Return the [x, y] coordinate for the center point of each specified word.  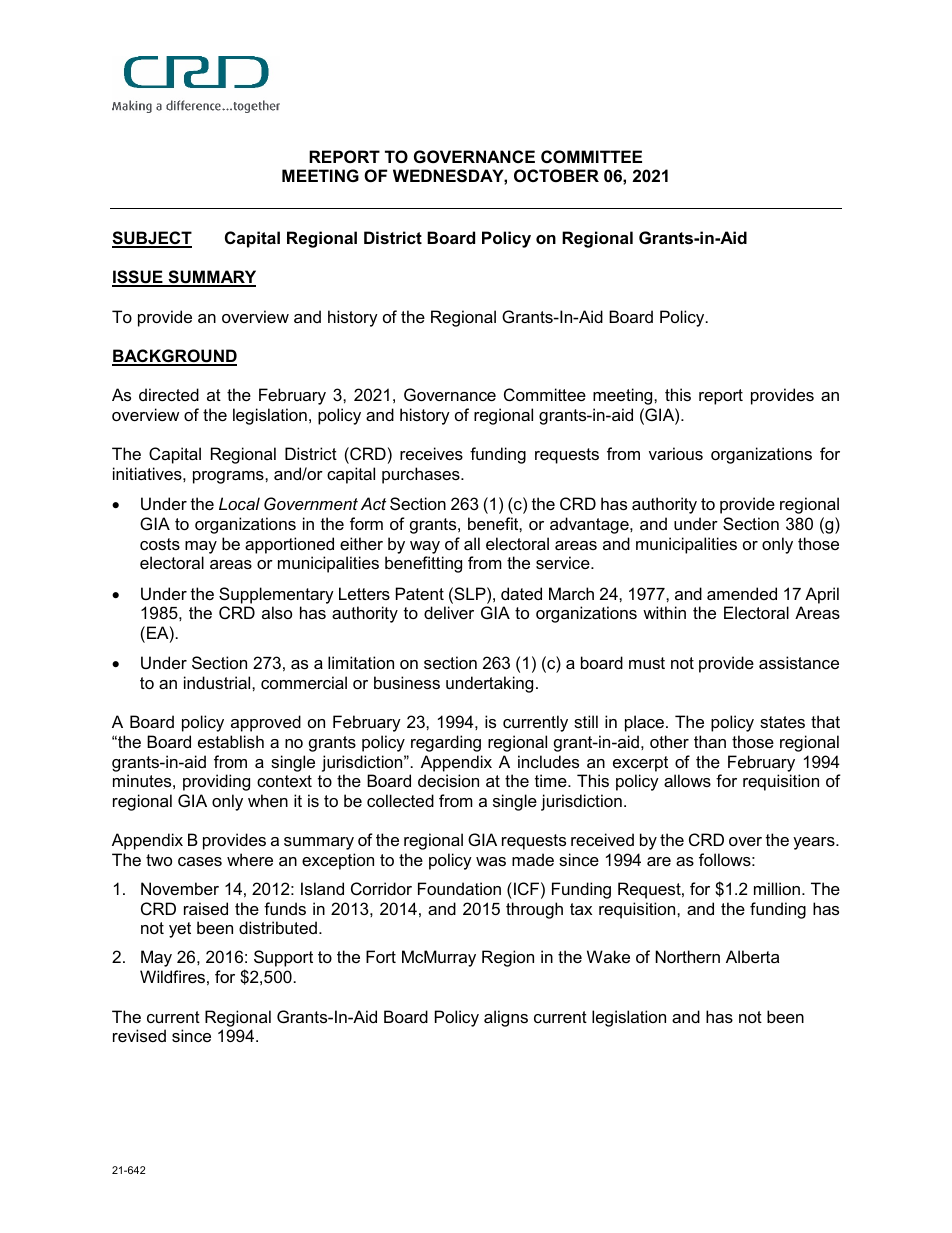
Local [239, 503]
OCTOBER [556, 175]
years [815, 843]
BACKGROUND [174, 357]
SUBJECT [152, 239]
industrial [218, 682]
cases [200, 861]
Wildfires [172, 976]
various [676, 453]
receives [431, 453]
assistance [799, 662]
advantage [590, 525]
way [425, 547]
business [407, 682]
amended [742, 593]
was [491, 861]
